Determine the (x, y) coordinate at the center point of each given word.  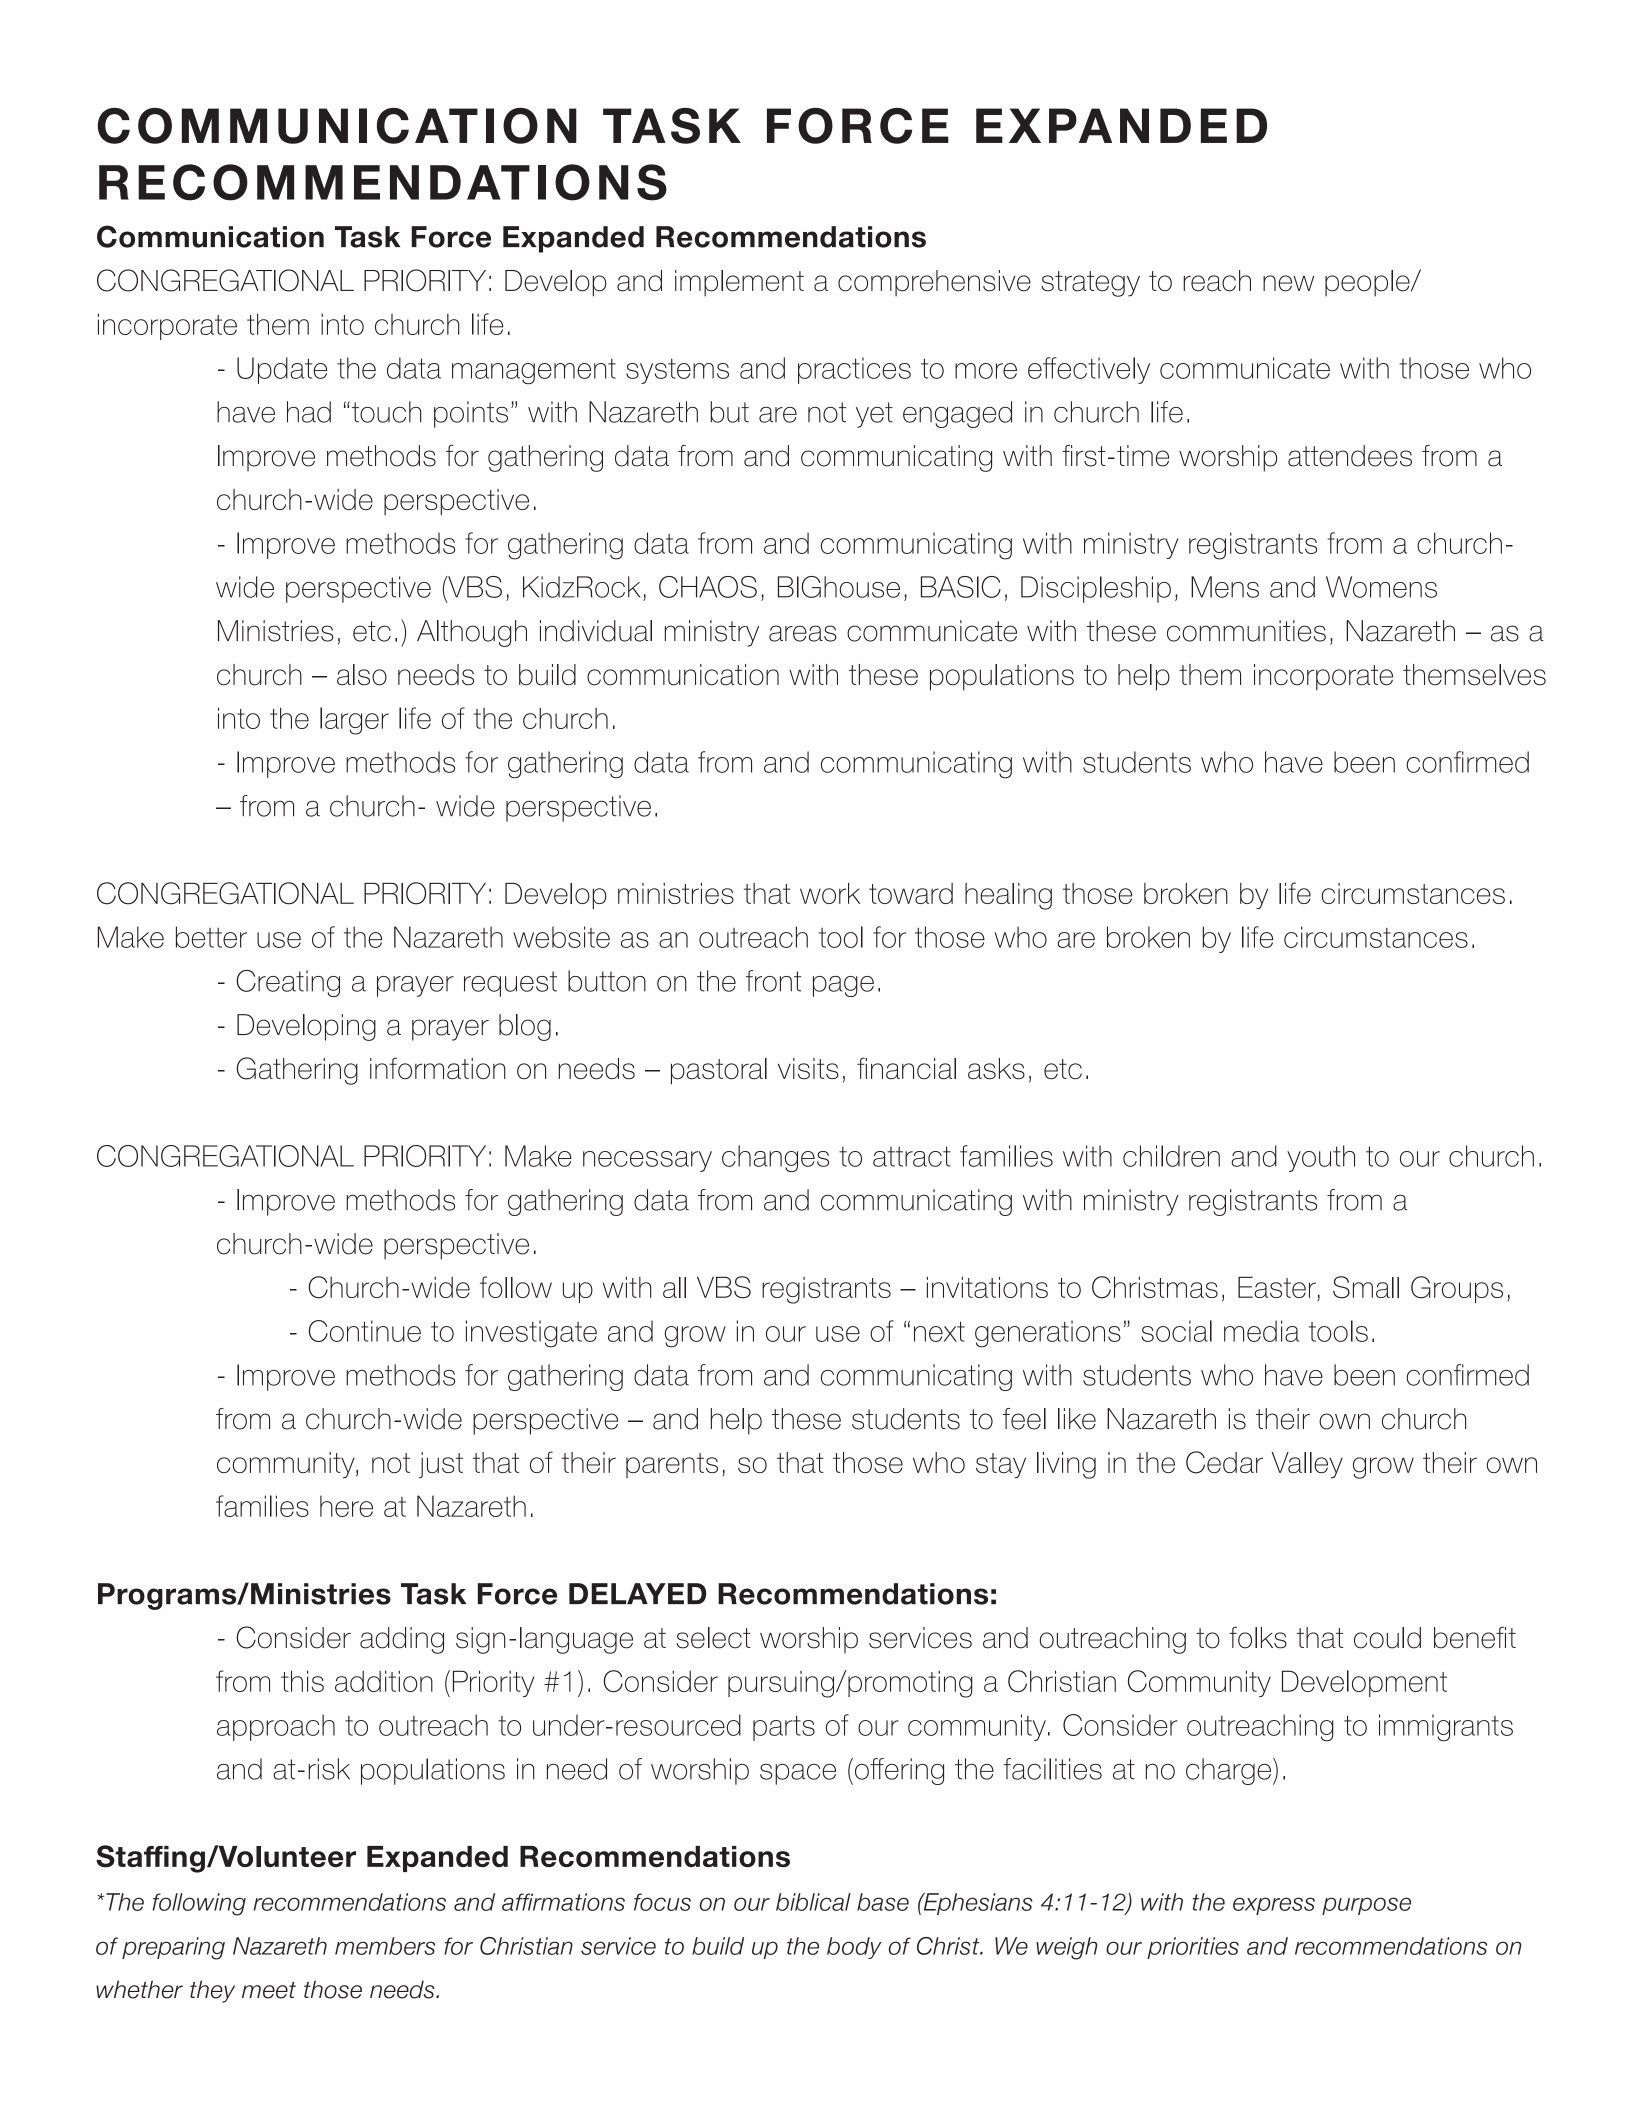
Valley (1307, 1465)
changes (775, 1158)
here (346, 1506)
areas (803, 633)
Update (282, 370)
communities (1246, 631)
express (1274, 1906)
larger (354, 721)
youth (1321, 1158)
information (438, 1068)
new (1288, 283)
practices (854, 370)
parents (672, 1465)
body (854, 1948)
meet (269, 1990)
